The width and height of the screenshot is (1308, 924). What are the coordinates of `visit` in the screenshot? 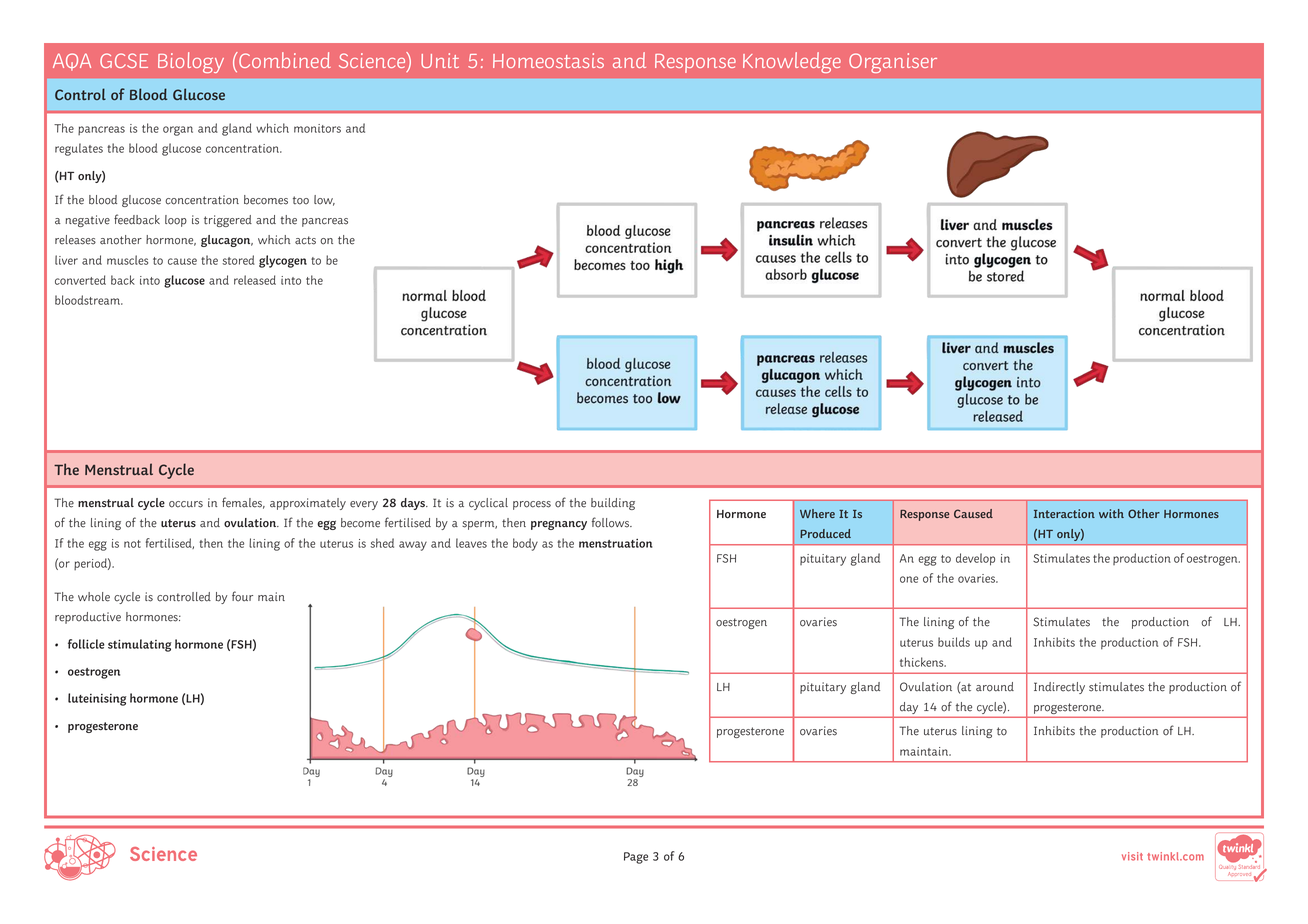 It's located at (1132, 856).
